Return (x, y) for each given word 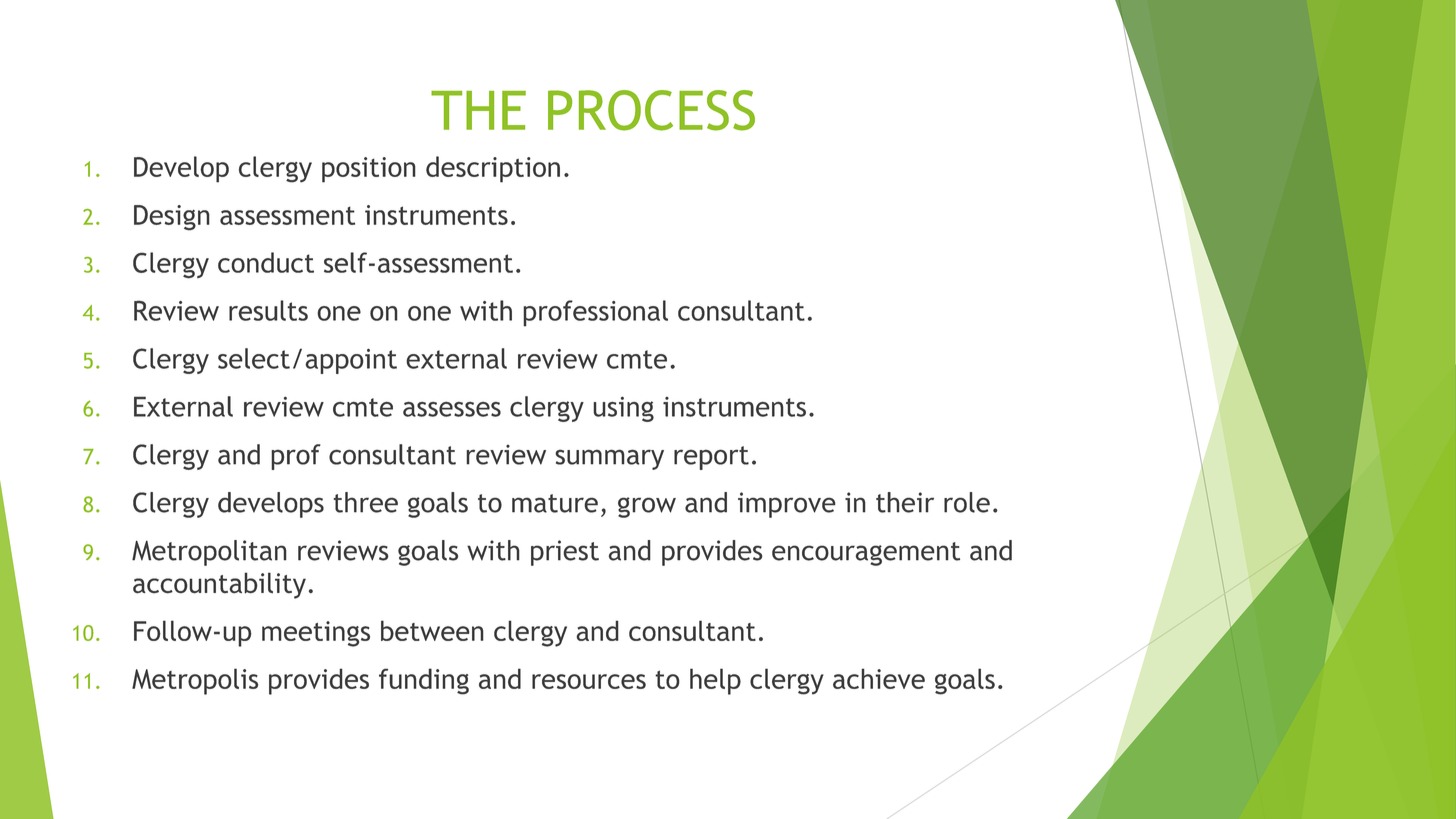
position (369, 170)
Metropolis (195, 681)
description (493, 169)
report (711, 458)
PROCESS (651, 110)
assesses (452, 409)
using (623, 409)
